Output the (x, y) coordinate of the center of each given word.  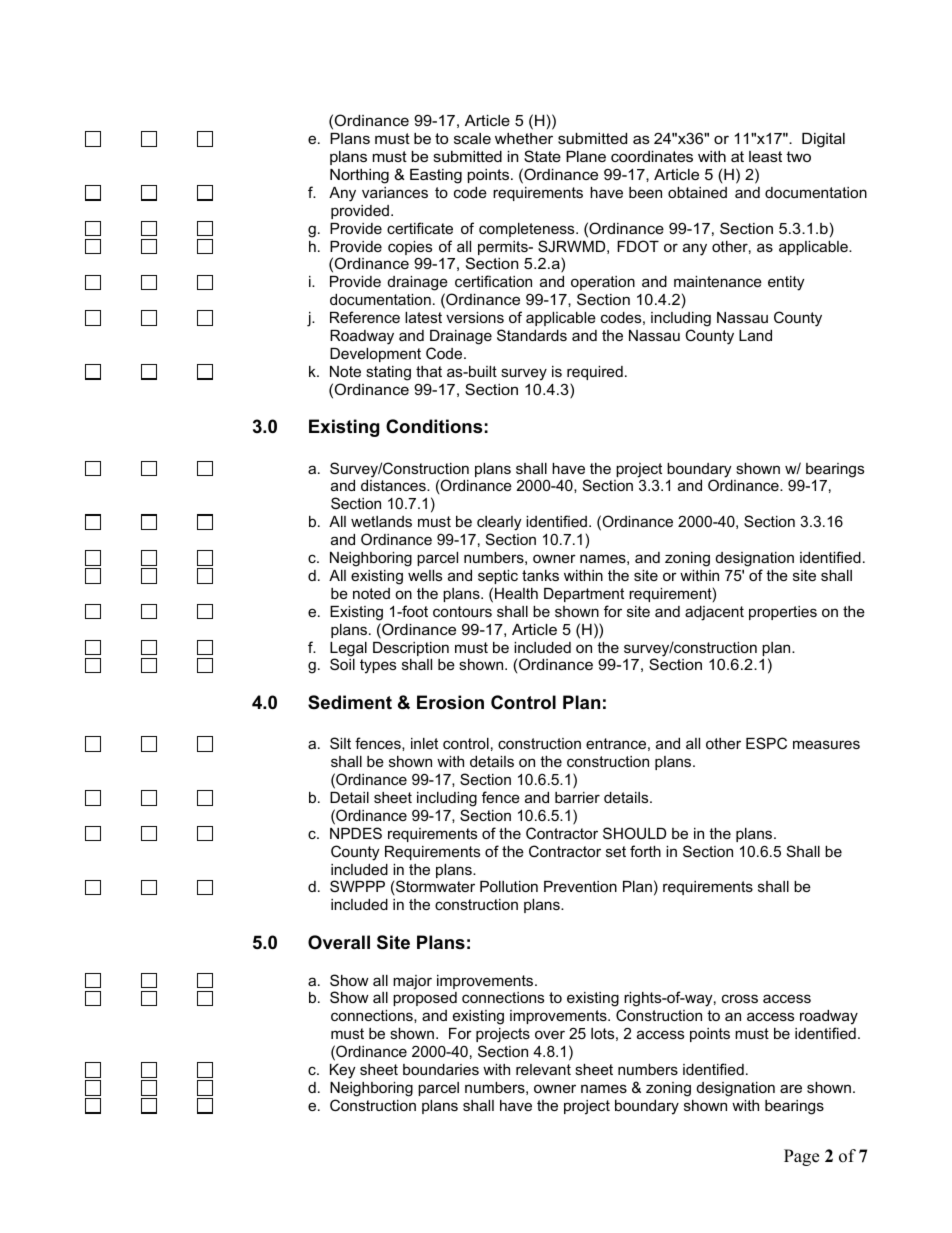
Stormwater (434, 887)
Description (411, 649)
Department (584, 595)
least (765, 156)
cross (740, 998)
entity (786, 283)
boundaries (441, 1069)
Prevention (580, 886)
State (542, 156)
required (595, 373)
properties (783, 613)
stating (388, 373)
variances (395, 192)
